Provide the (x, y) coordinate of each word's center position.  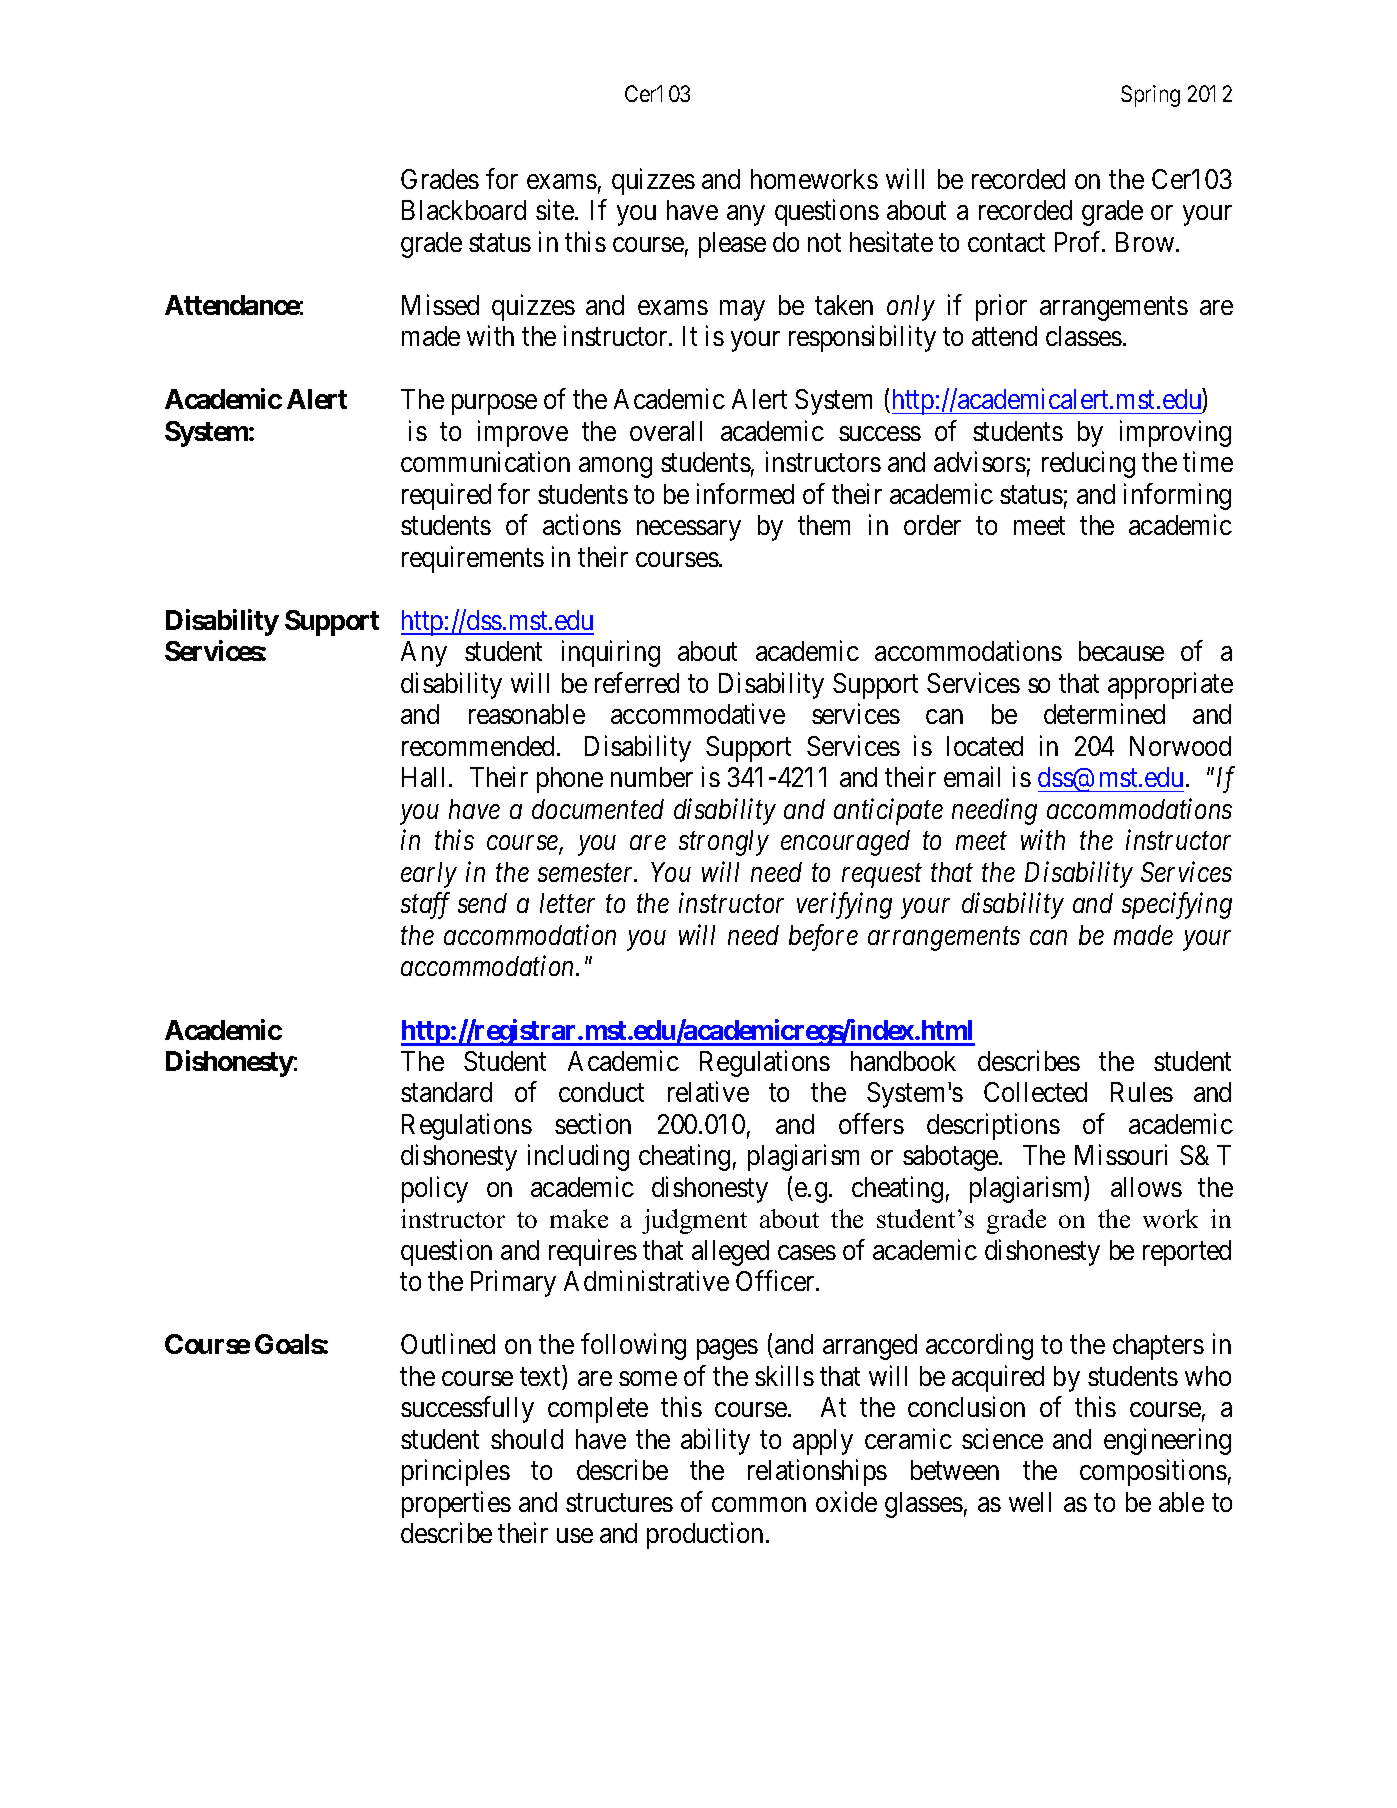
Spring (1150, 96)
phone (570, 780)
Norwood (1180, 746)
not (824, 243)
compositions (1153, 1473)
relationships (817, 1473)
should (527, 1439)
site (556, 209)
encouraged (845, 843)
